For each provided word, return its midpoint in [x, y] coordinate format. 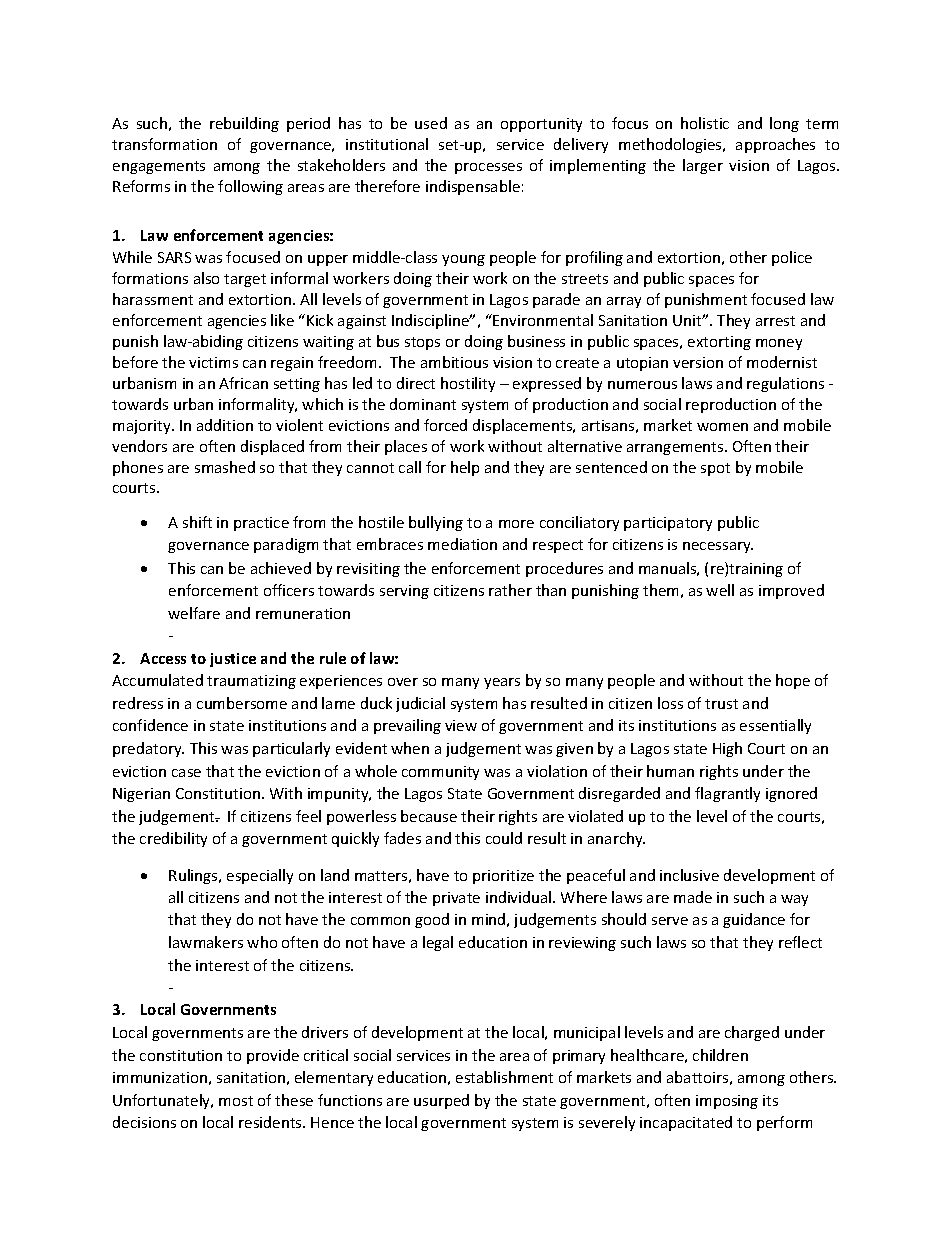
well [720, 590]
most [236, 1101]
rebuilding [244, 124]
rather [510, 590]
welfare [194, 613]
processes [488, 168]
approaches [775, 145]
